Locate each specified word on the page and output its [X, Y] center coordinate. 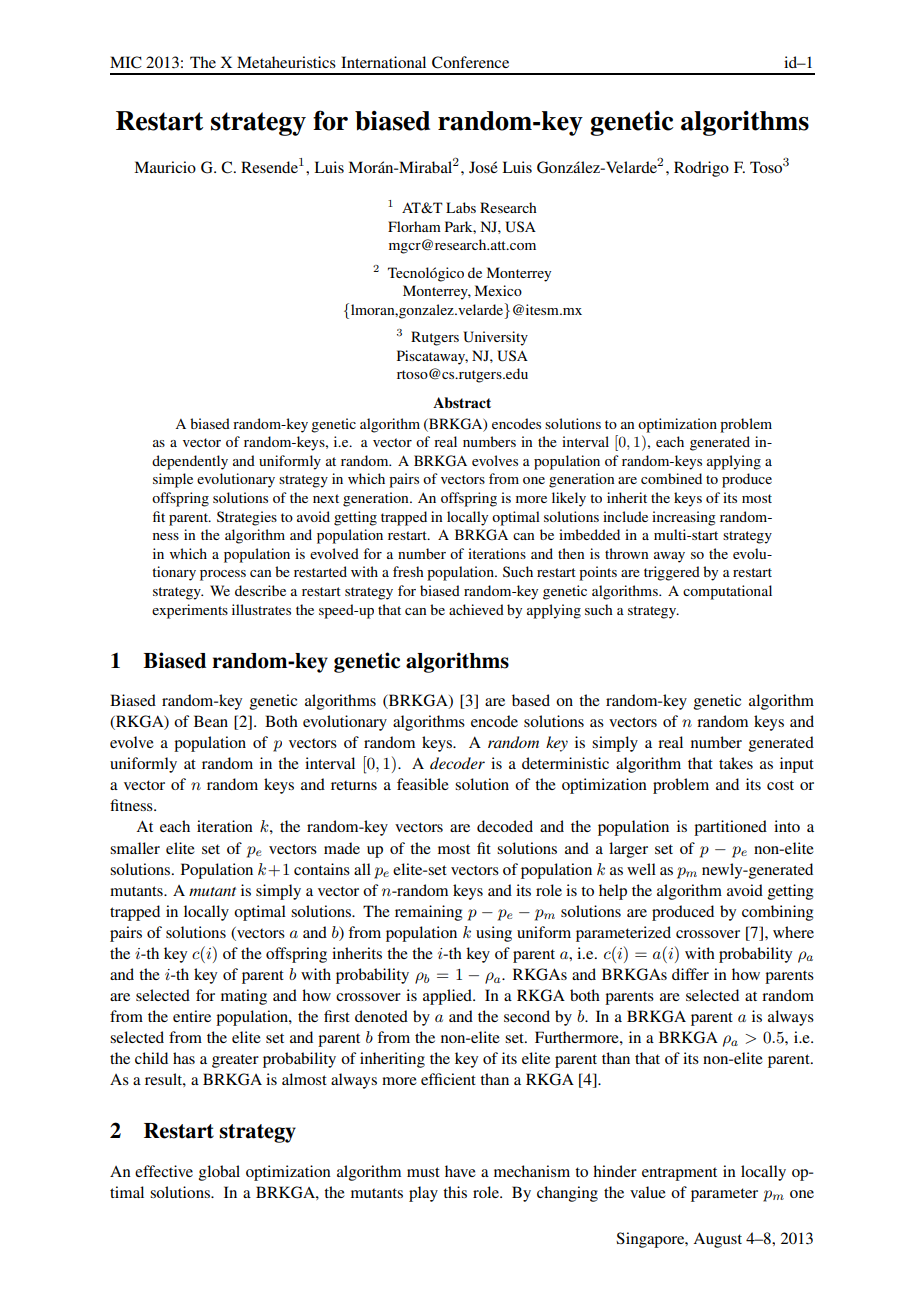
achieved [476, 609]
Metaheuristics [286, 62]
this [455, 1192]
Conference [470, 62]
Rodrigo [701, 169]
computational [727, 592]
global [219, 1173]
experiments [190, 611]
